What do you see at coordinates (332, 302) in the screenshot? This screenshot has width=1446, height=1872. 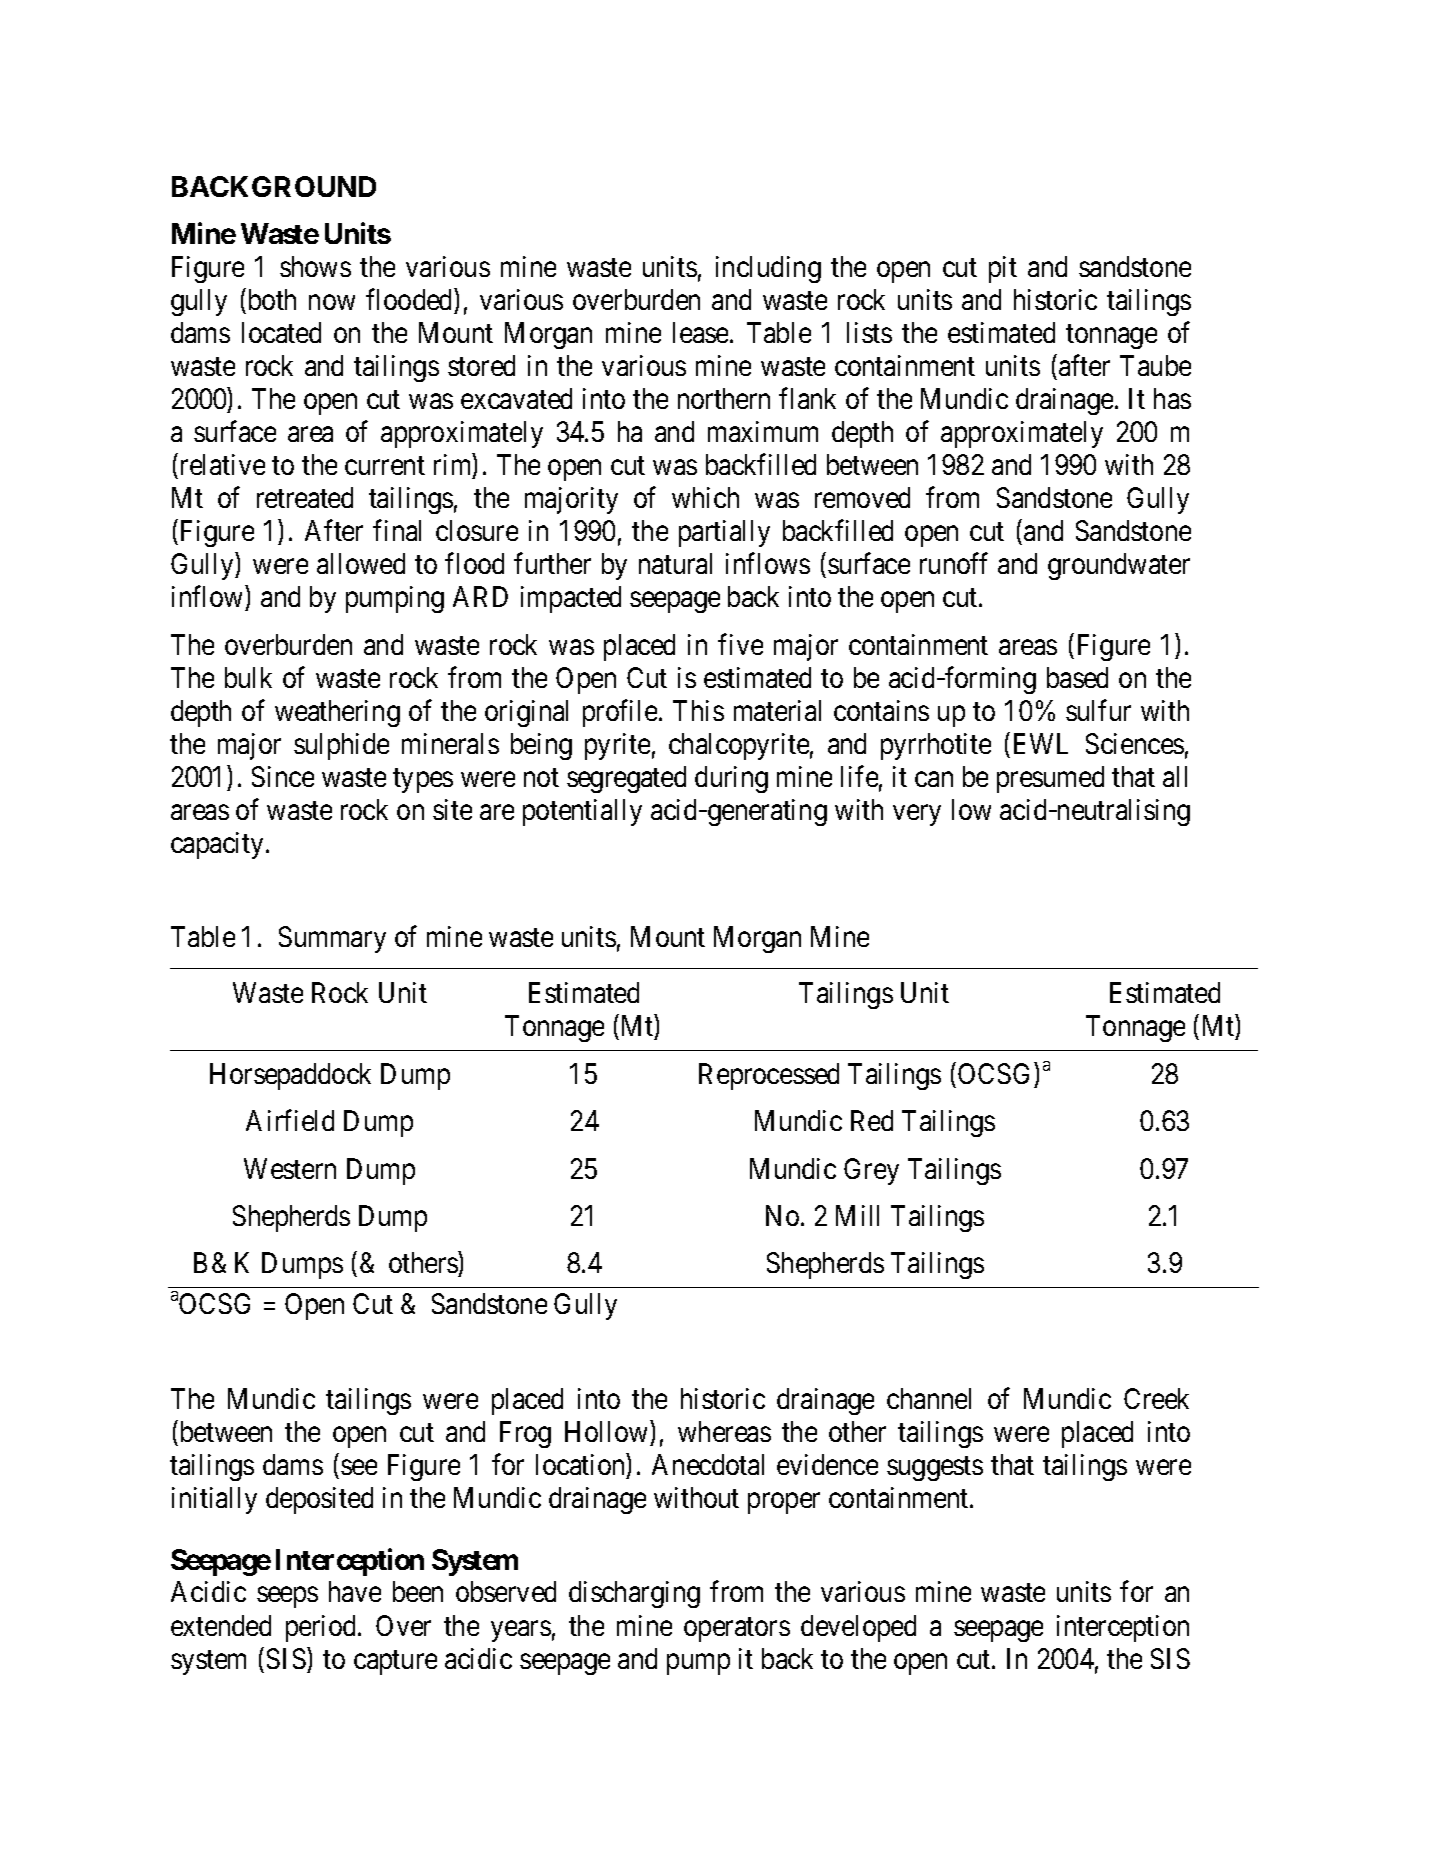 I see `now` at bounding box center [332, 302].
